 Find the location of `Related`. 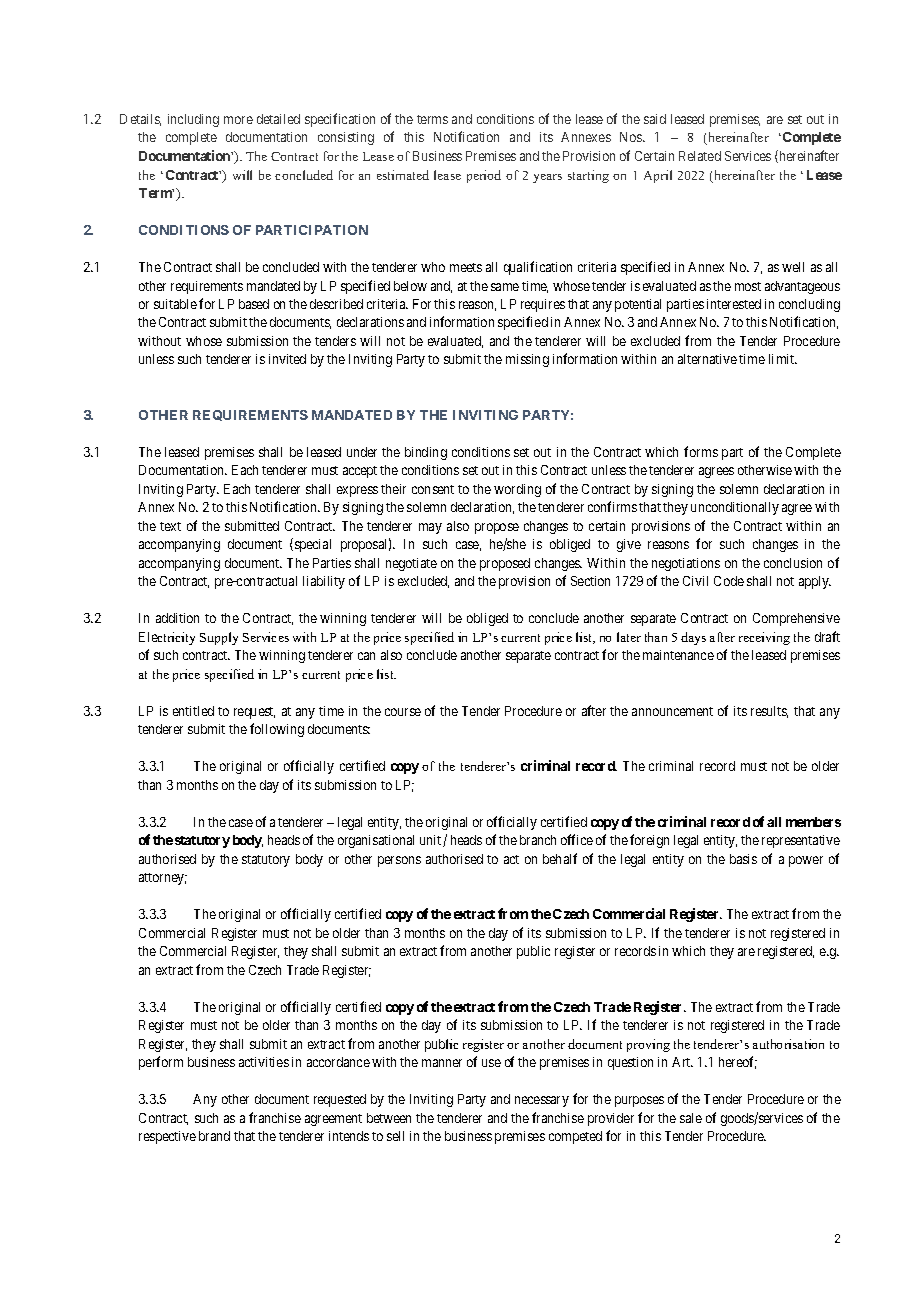

Related is located at coordinates (700, 156).
